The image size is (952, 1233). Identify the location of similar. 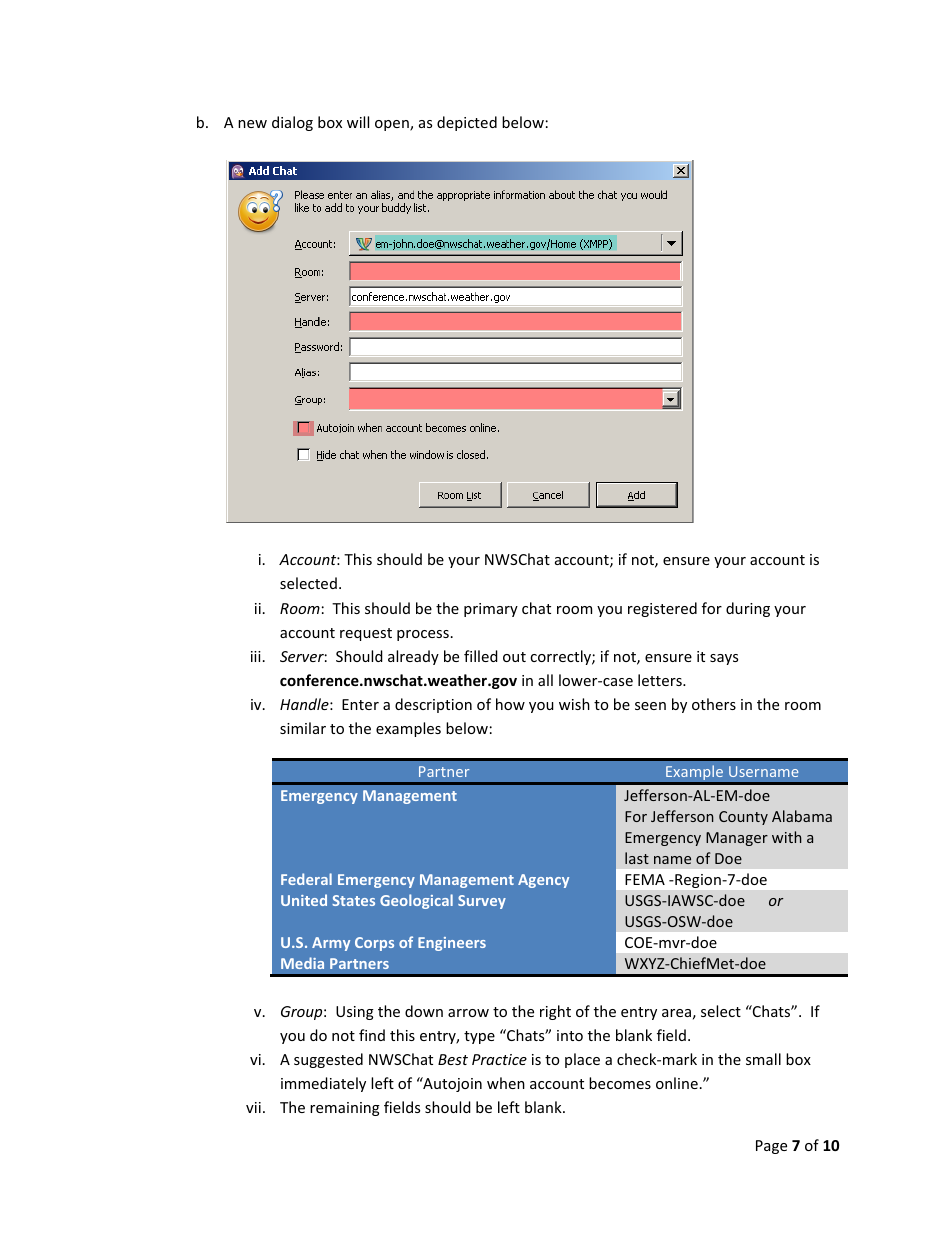
(303, 728).
